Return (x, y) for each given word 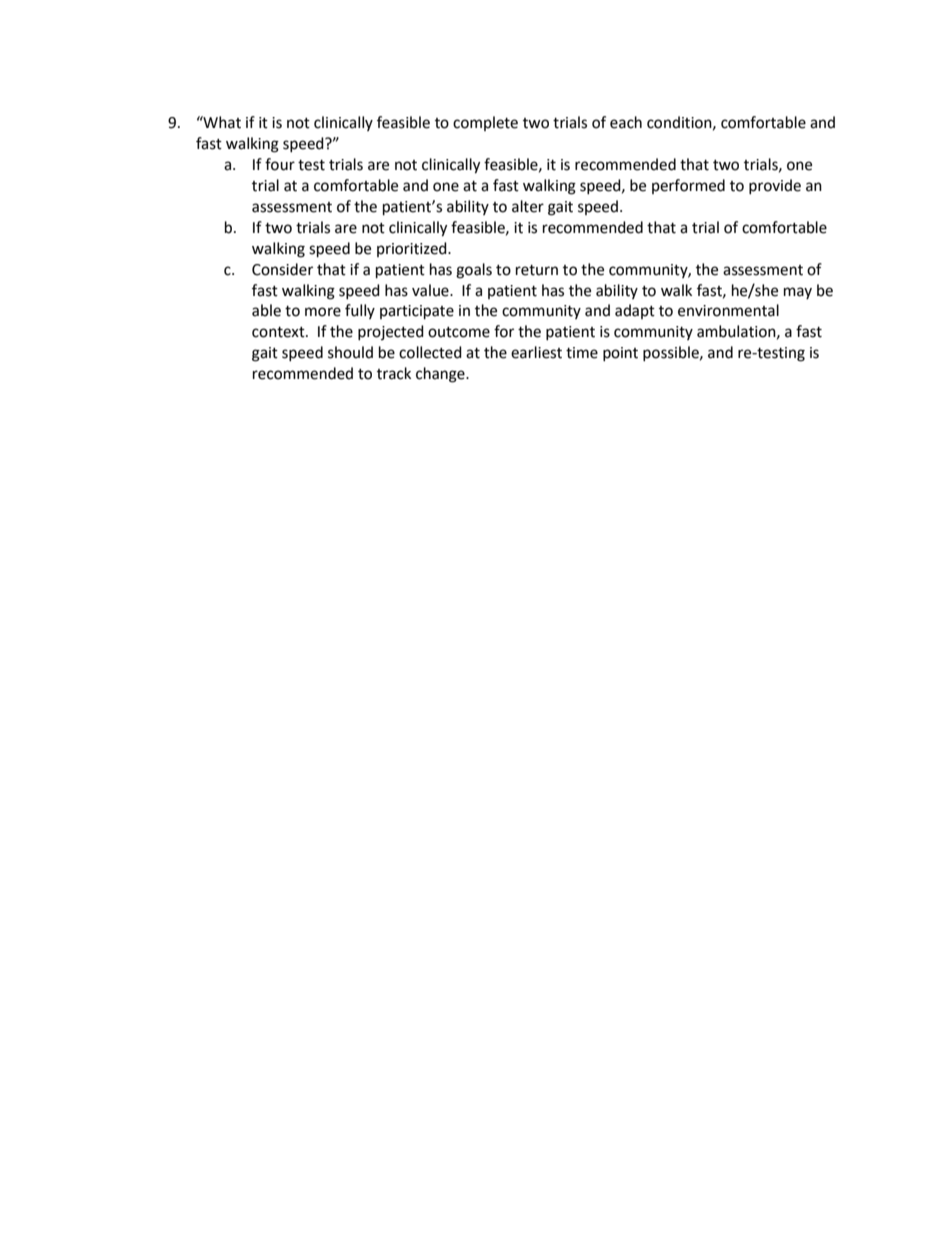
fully (360, 311)
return (537, 270)
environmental (728, 310)
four (280, 164)
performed (688, 186)
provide (775, 186)
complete (485, 123)
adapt (635, 311)
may (798, 293)
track (394, 373)
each (626, 122)
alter (528, 206)
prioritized (413, 249)
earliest (536, 352)
